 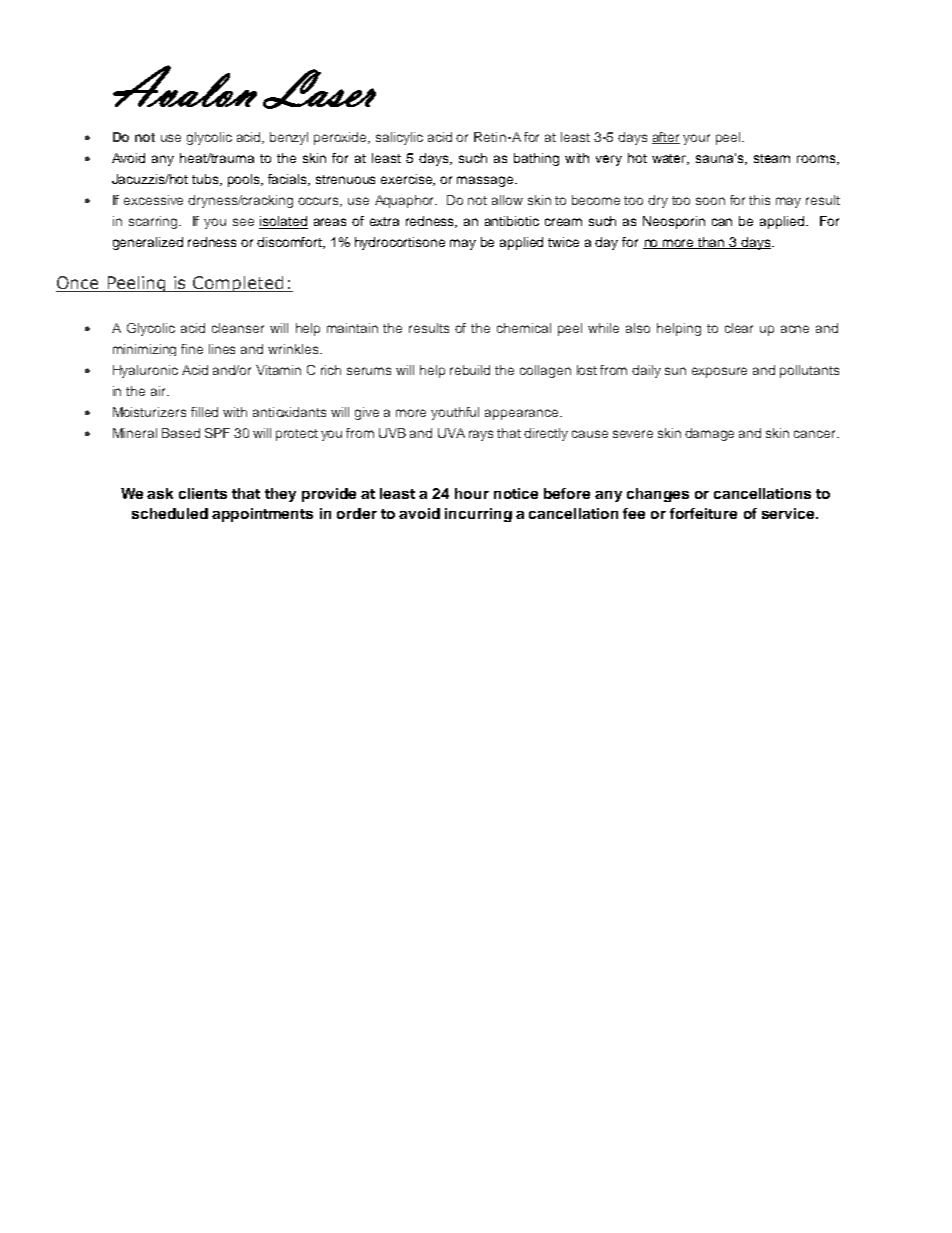 I want to click on hydrocortisone, so click(x=400, y=243).
